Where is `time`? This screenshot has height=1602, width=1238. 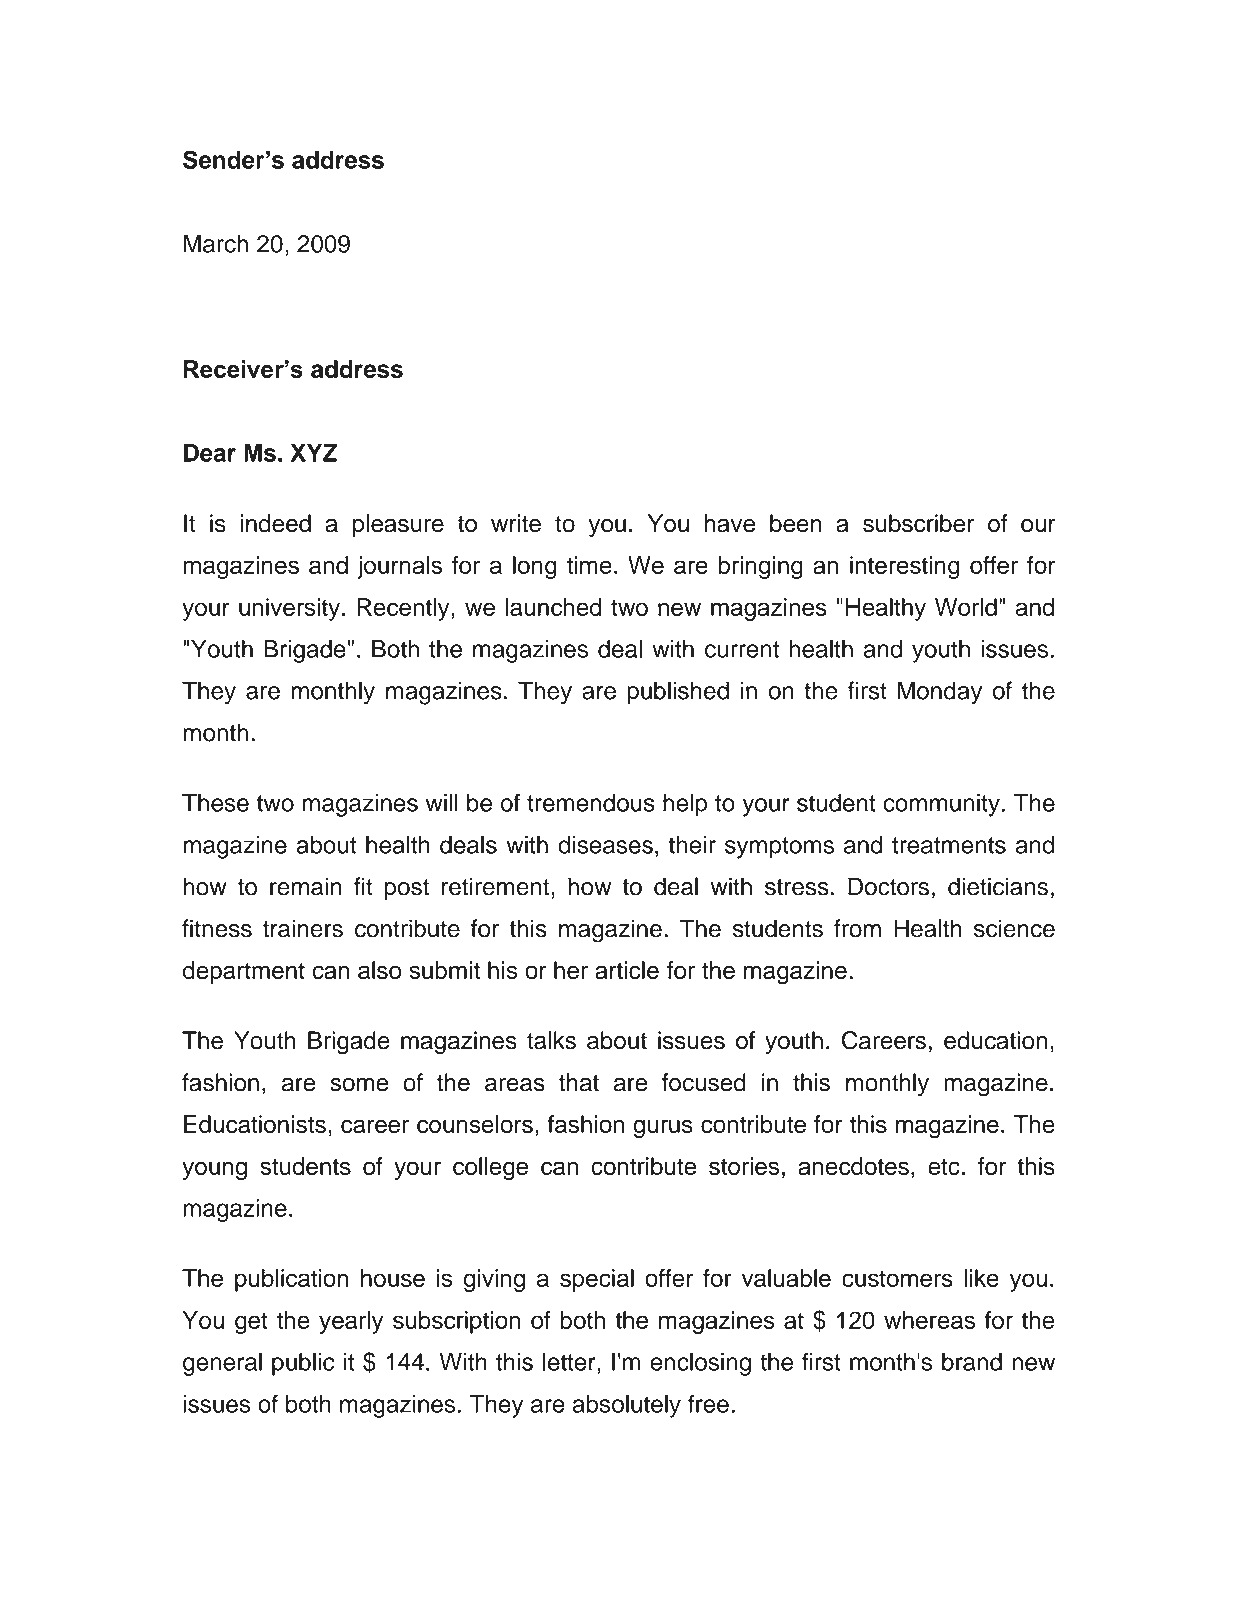 time is located at coordinates (589, 565).
